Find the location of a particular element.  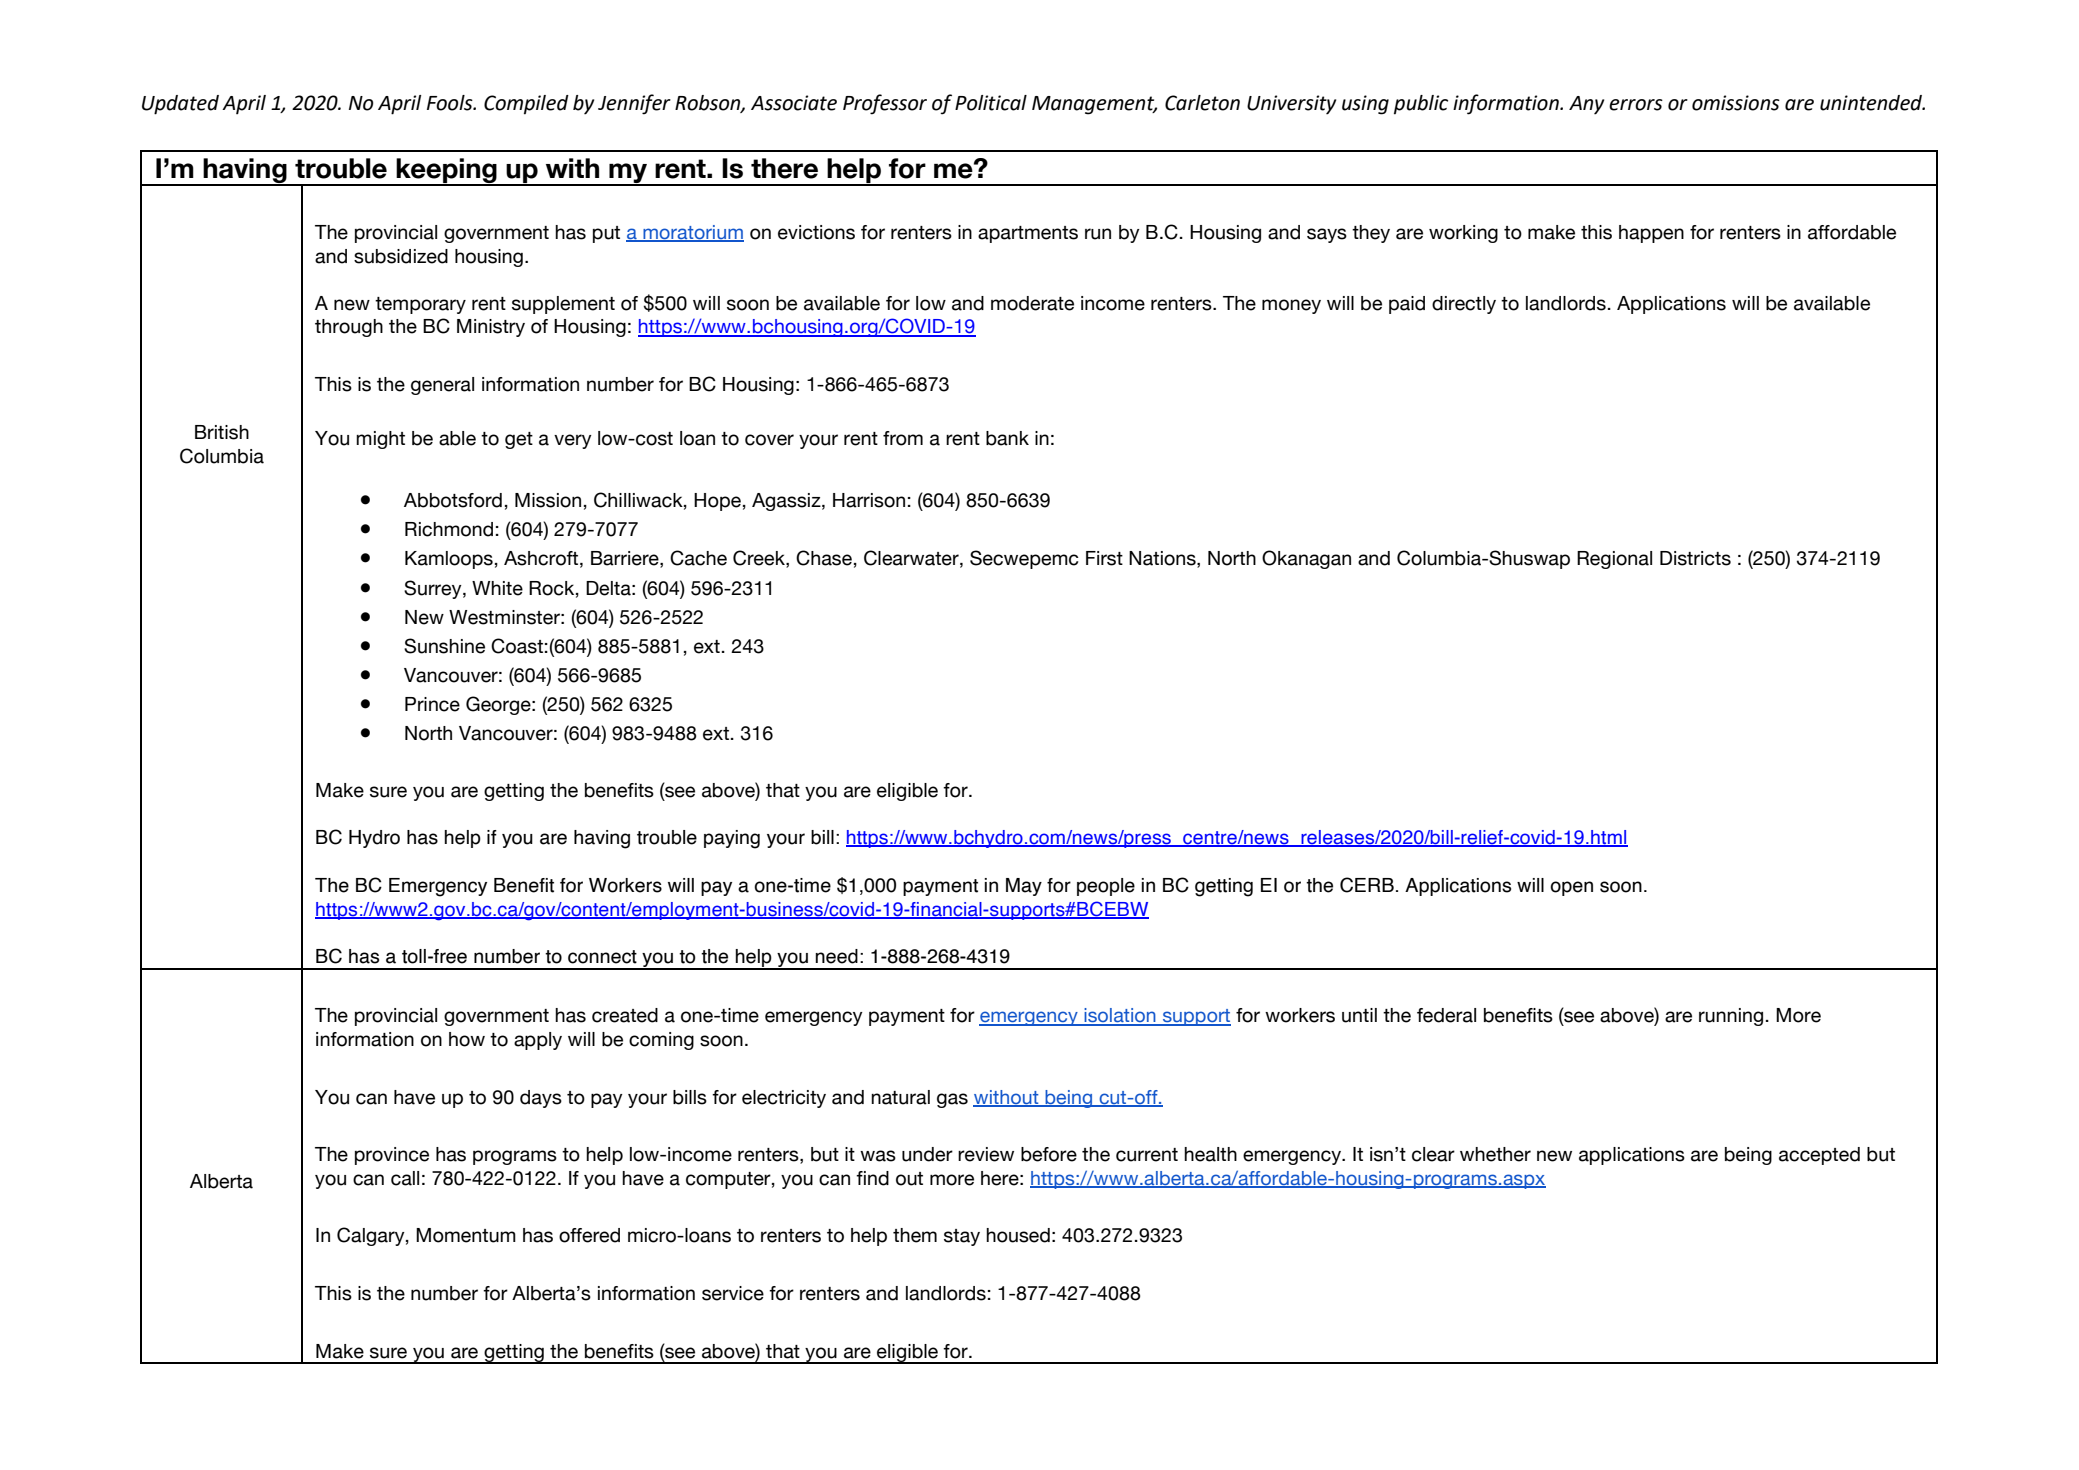

Richmond is located at coordinates (449, 529).
